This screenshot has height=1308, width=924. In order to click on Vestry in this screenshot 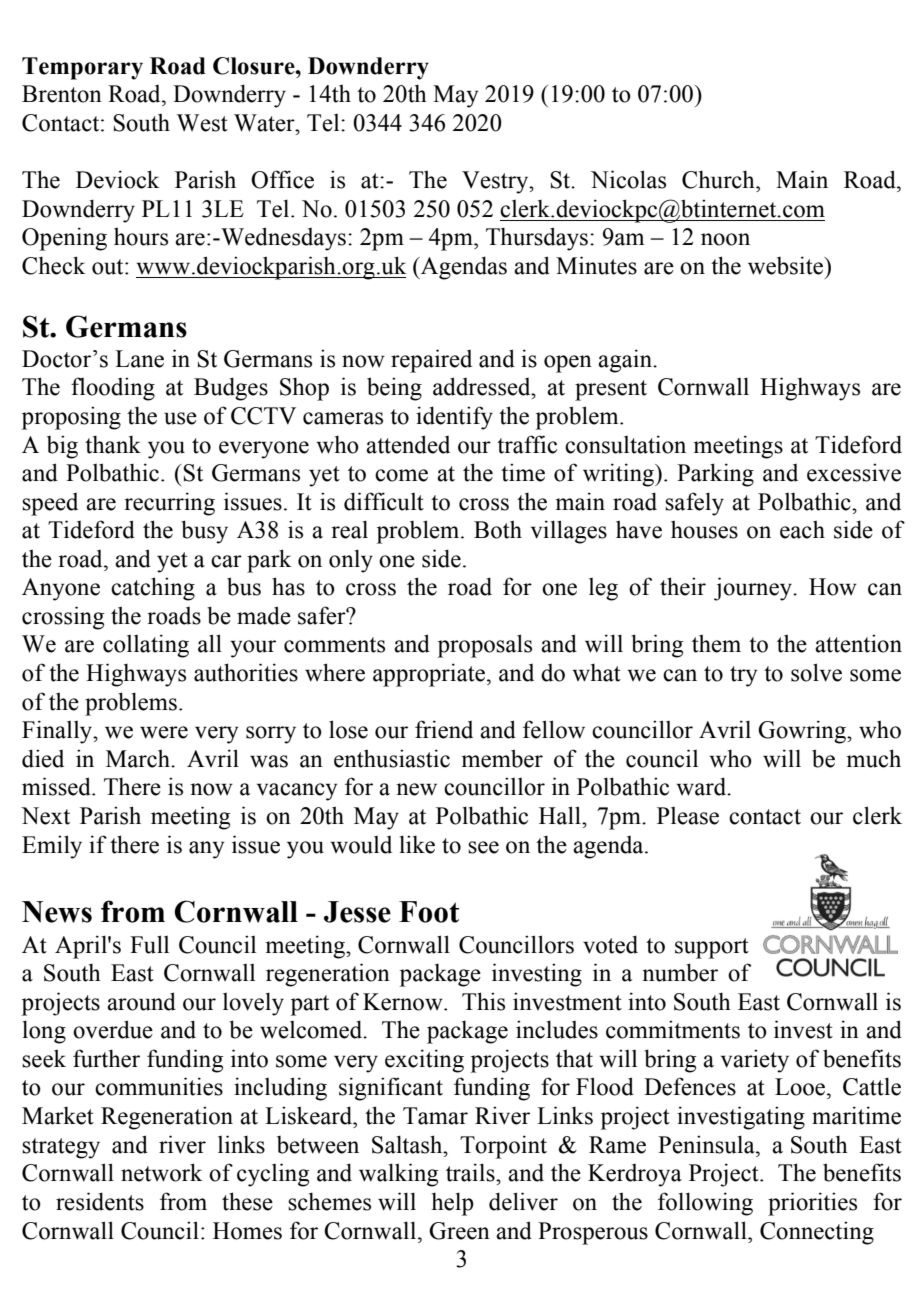, I will do `click(496, 182)`.
